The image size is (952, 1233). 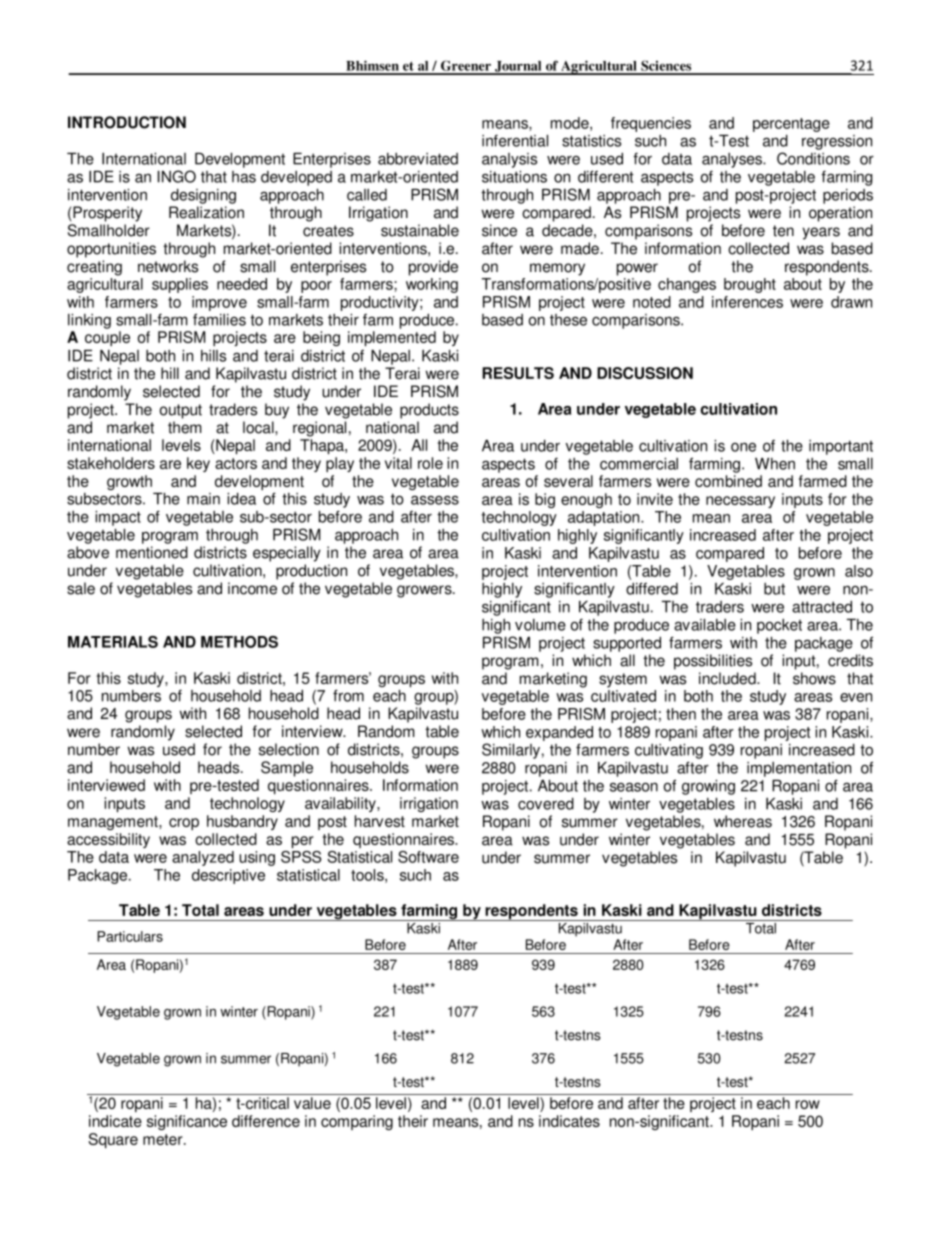 I want to click on significance, so click(x=187, y=1122).
